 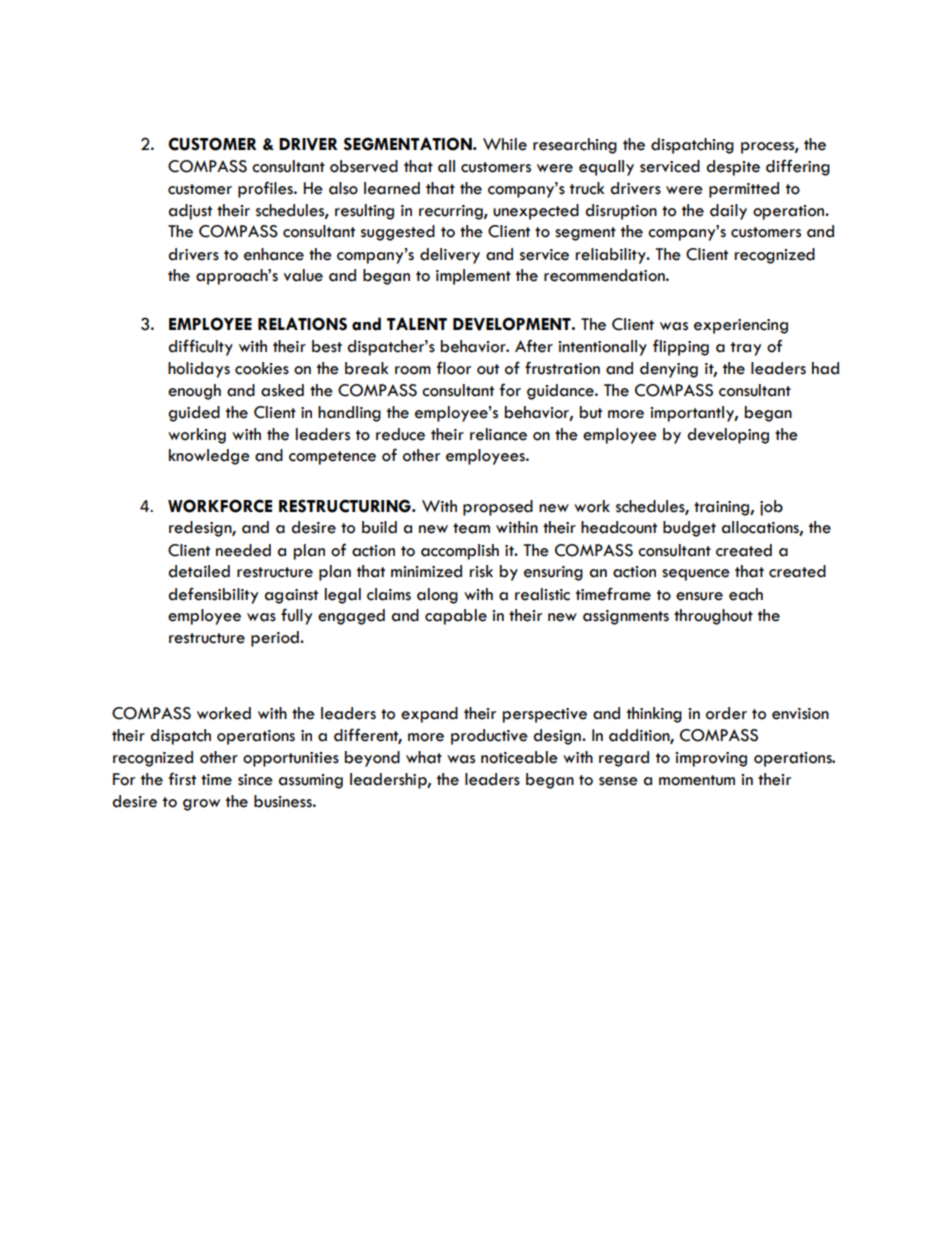 What do you see at coordinates (266, 189) in the image?
I see `profiles` at bounding box center [266, 189].
